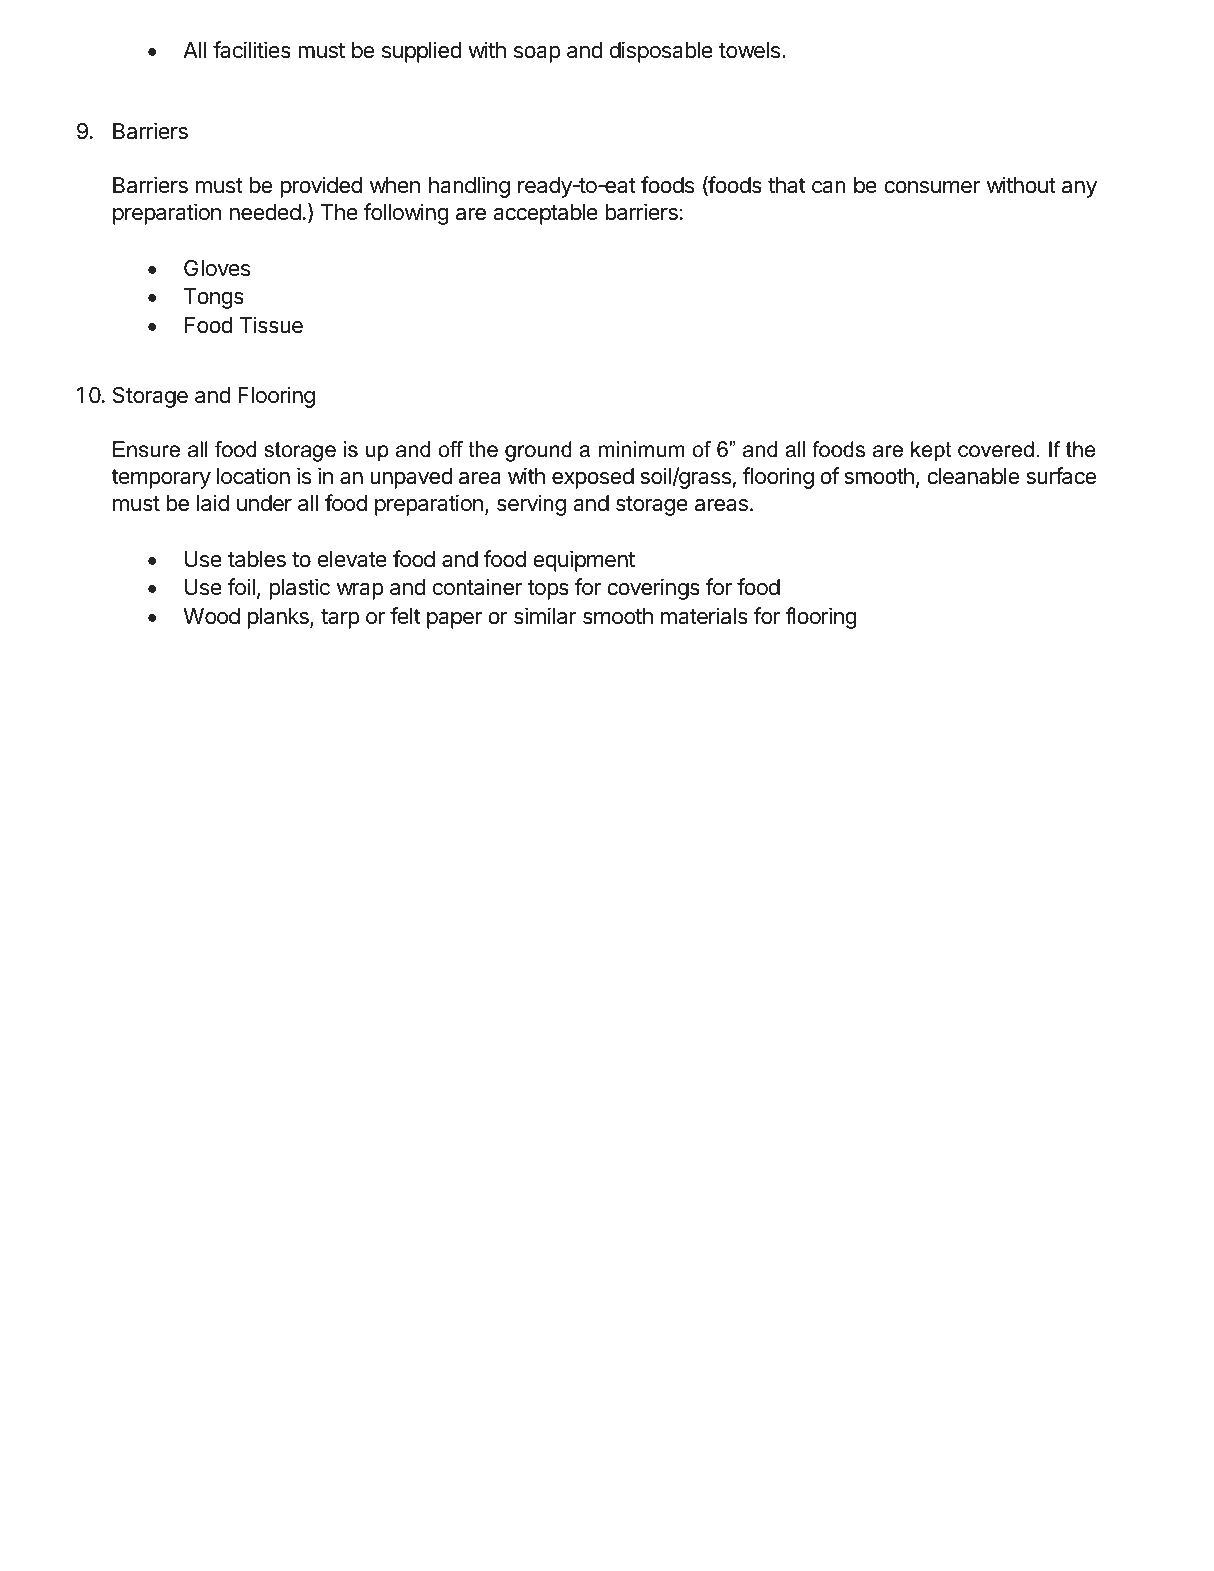 Image resolution: width=1214 pixels, height=1571 pixels. Describe the element at coordinates (642, 449) in the page. I see `minimum` at that location.
